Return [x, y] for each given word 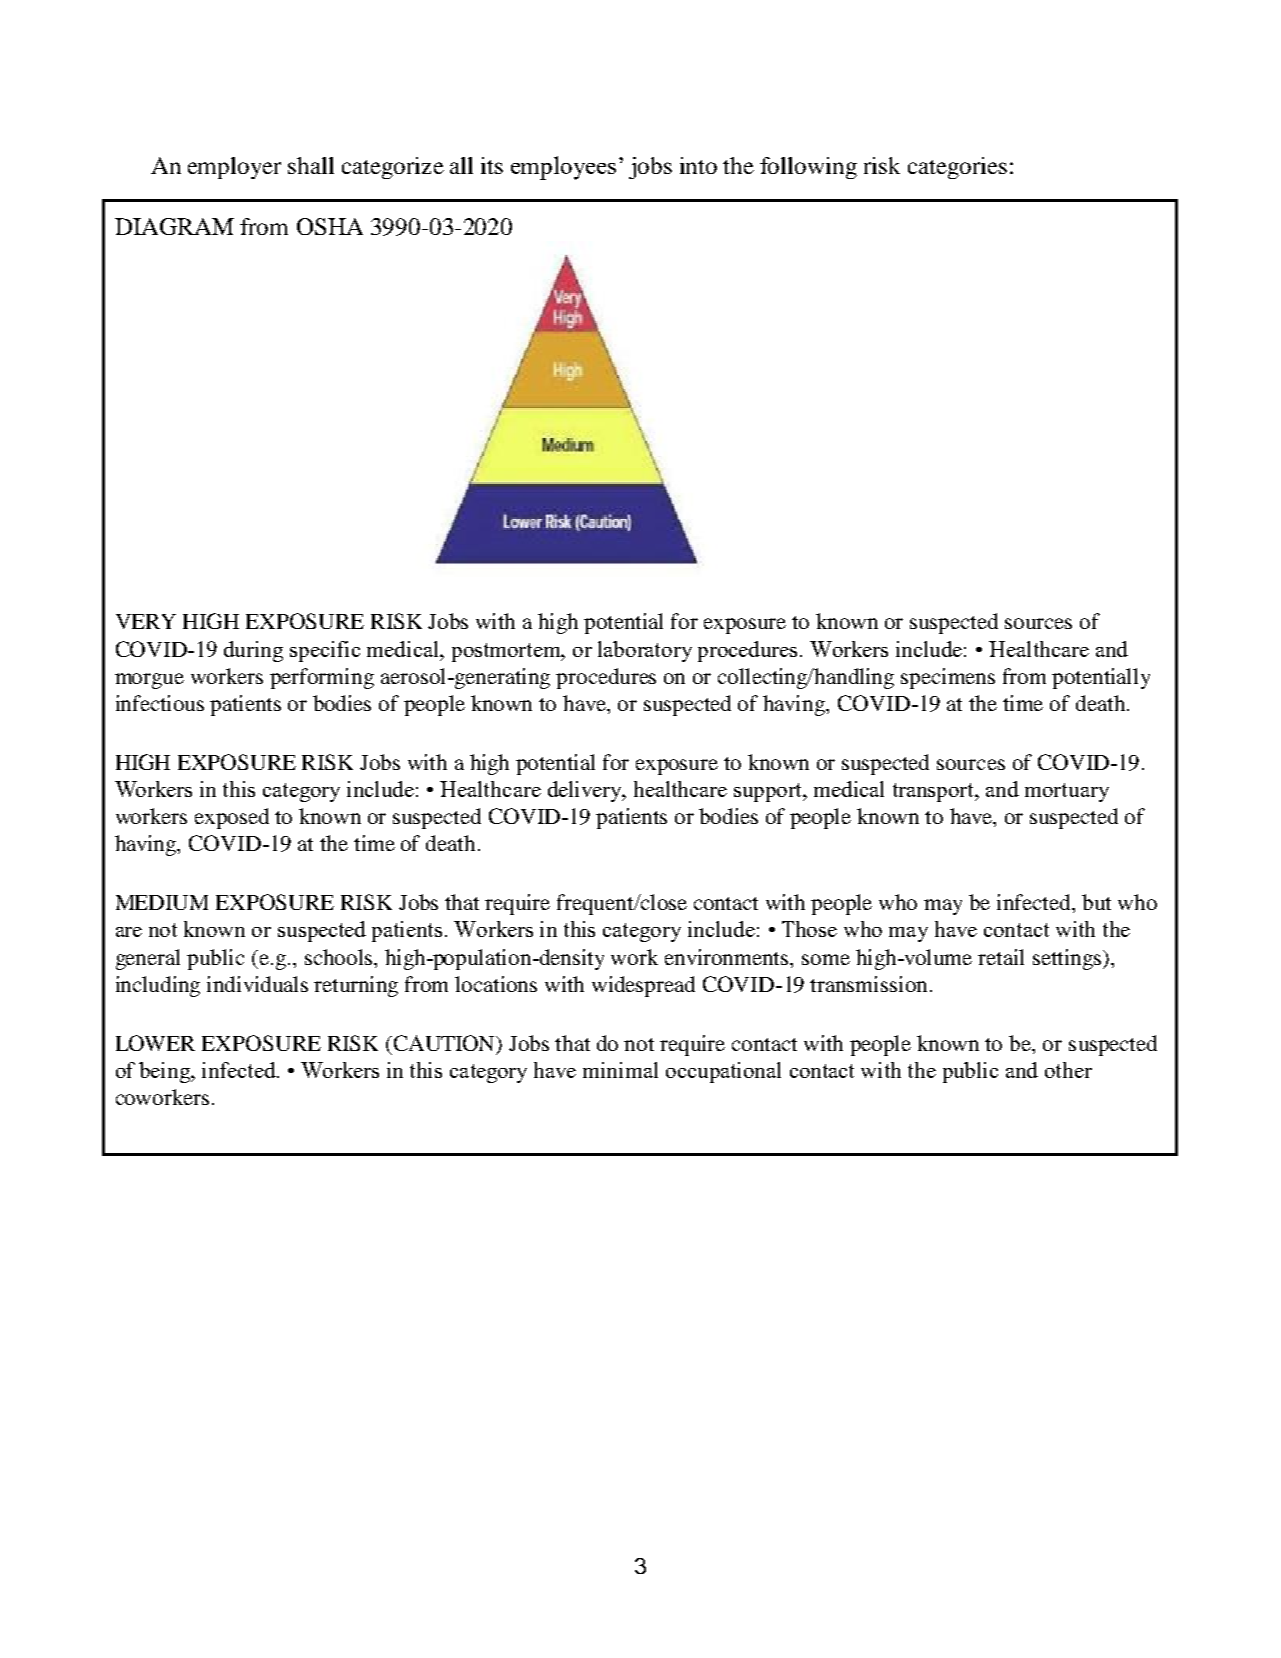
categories [957, 168]
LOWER [155, 1043]
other [1068, 1070]
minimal [620, 1070]
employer [234, 168]
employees [563, 168]
